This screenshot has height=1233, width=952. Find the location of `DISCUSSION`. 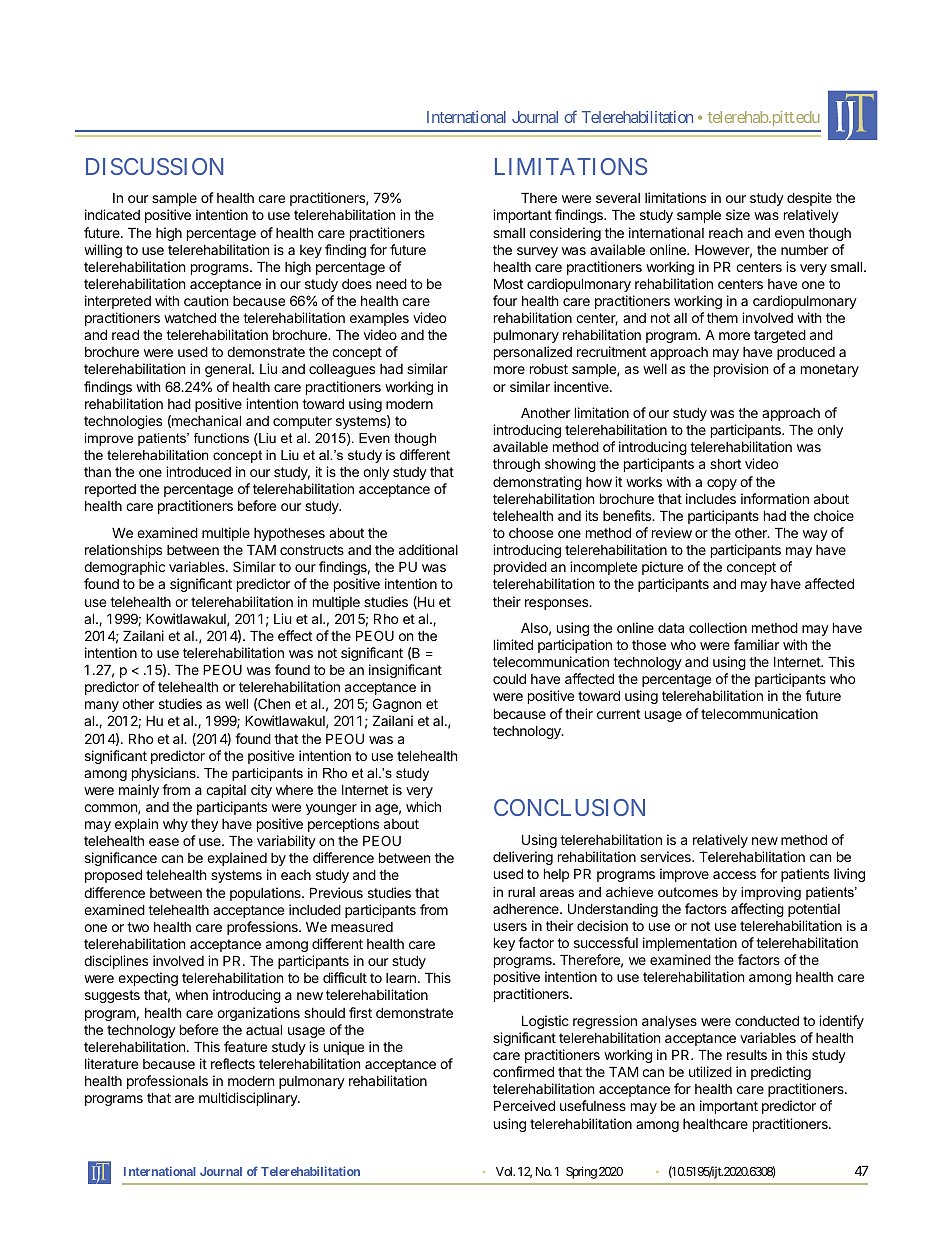

DISCUSSION is located at coordinates (154, 166).
